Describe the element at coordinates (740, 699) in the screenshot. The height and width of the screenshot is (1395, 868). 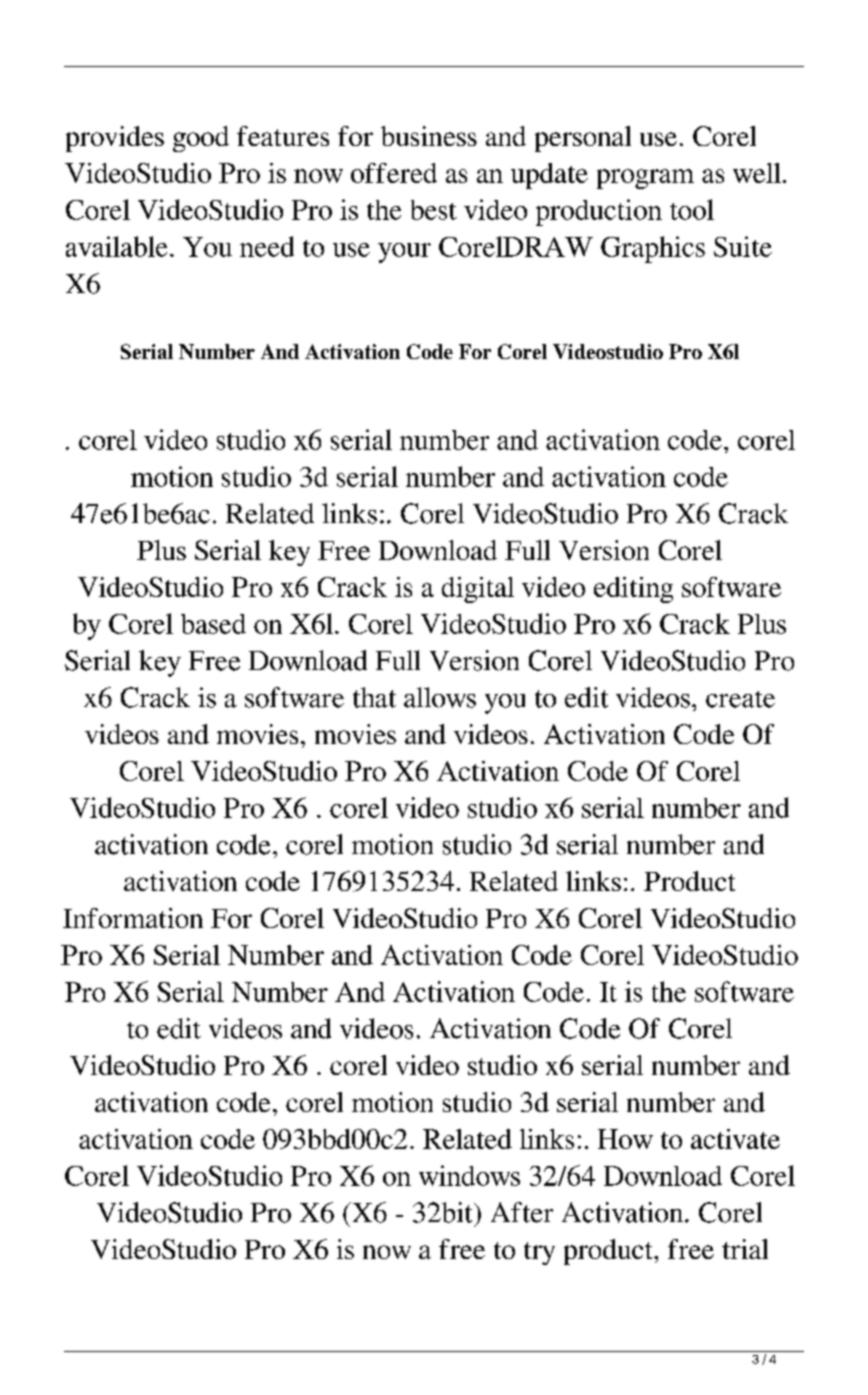
I see `create` at that location.
